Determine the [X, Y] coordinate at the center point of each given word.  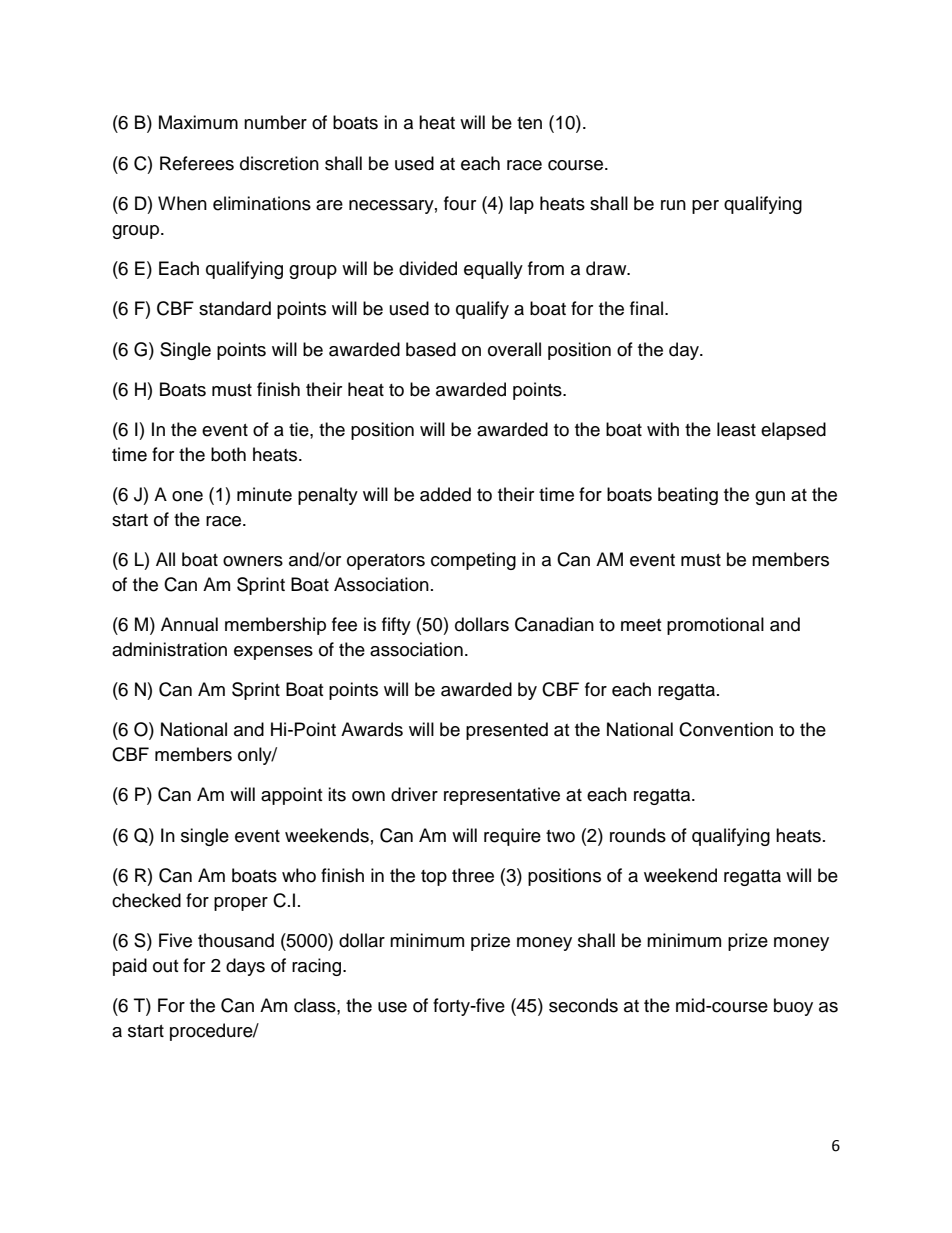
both [228, 454]
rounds [638, 835]
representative [502, 796]
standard [235, 308]
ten [529, 123]
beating [688, 496]
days [245, 967]
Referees [197, 163]
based [431, 349]
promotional [715, 626]
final [646, 308]
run [673, 205]
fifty [396, 626]
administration [169, 649]
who [299, 875]
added [445, 494]
